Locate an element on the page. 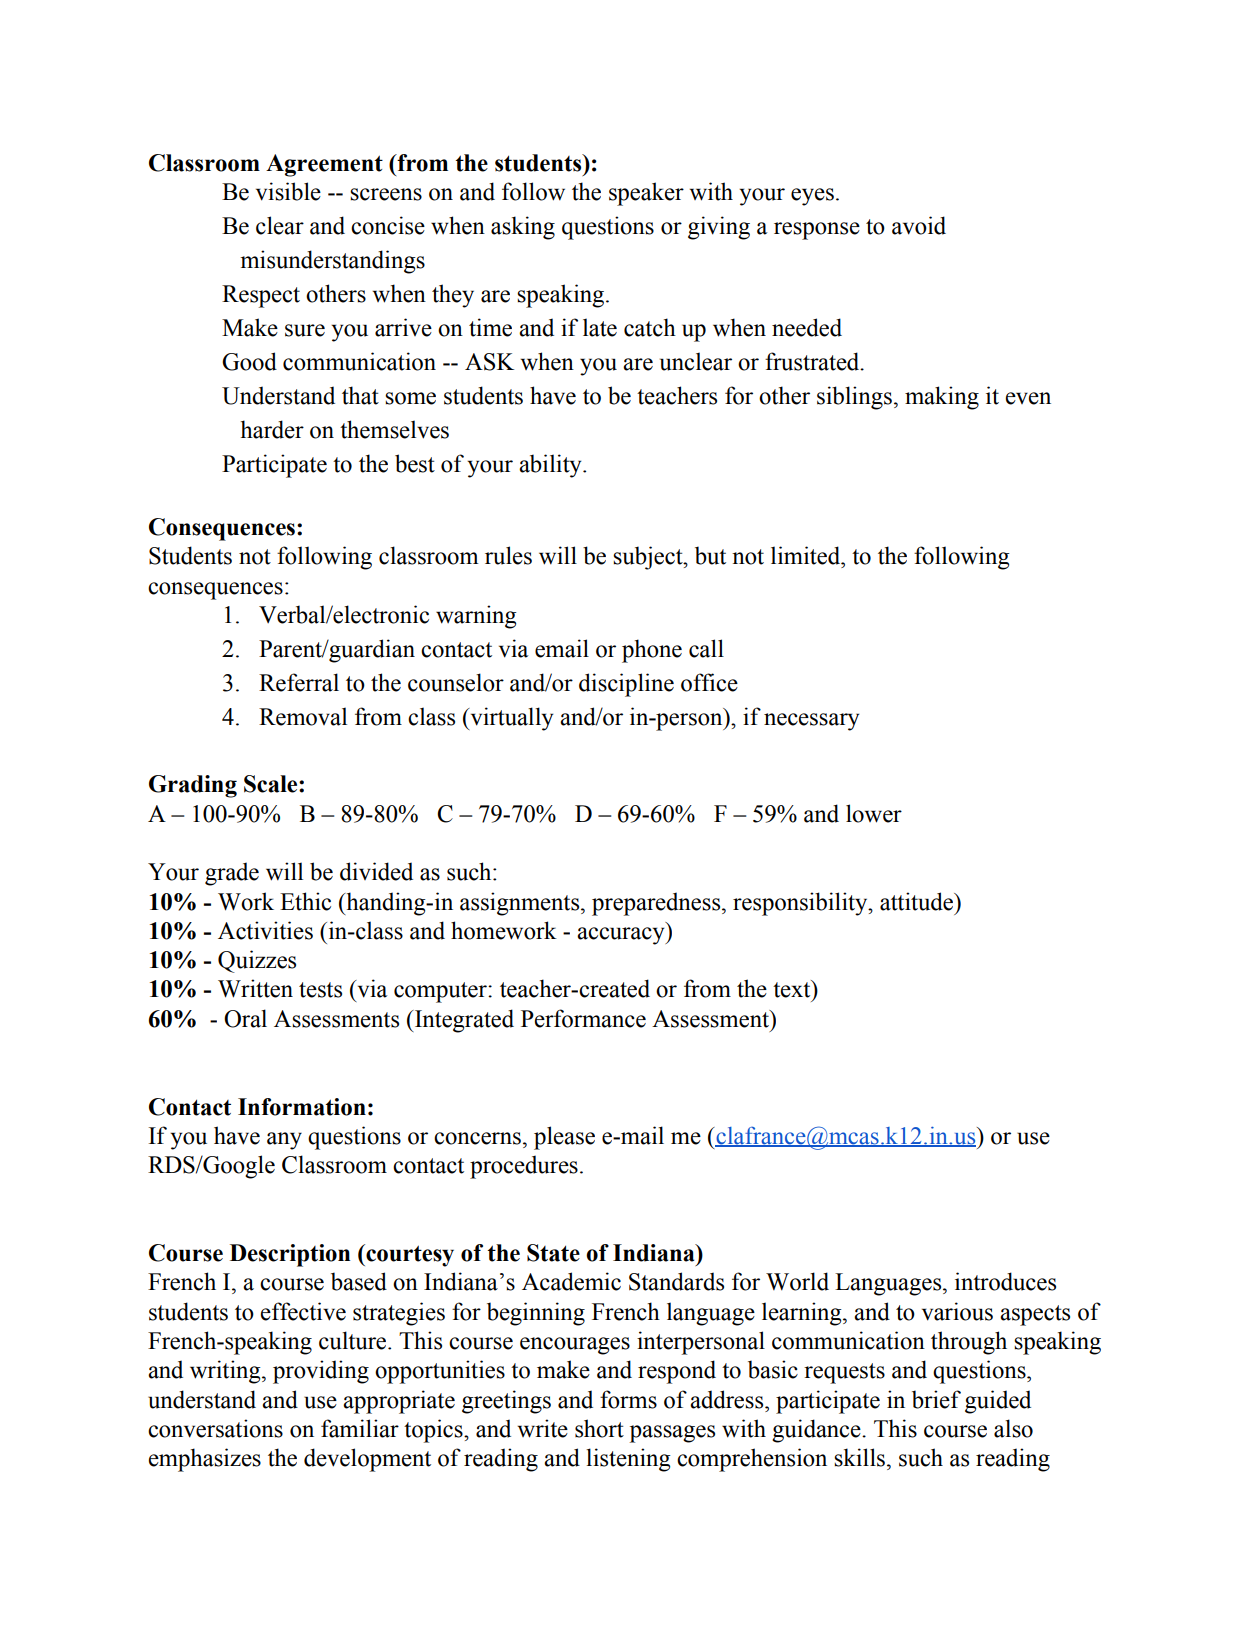 The height and width of the image is (1628, 1258). Performance is located at coordinates (583, 1018).
